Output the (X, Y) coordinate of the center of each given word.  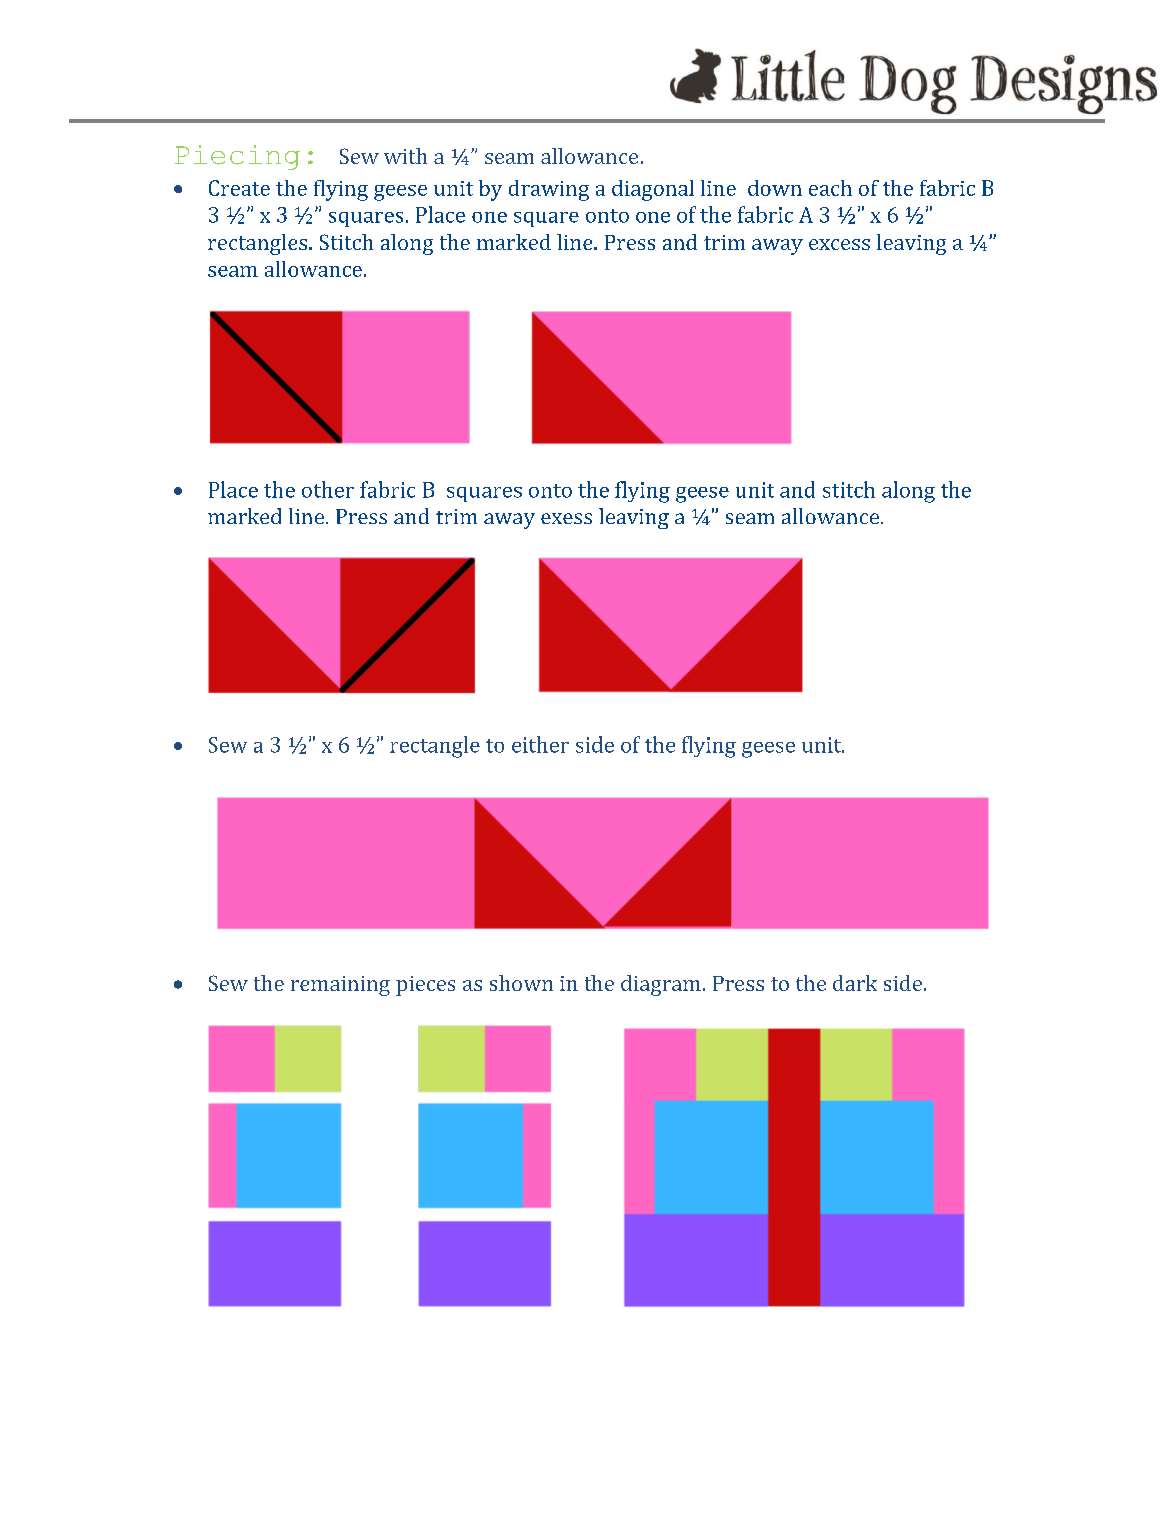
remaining (340, 986)
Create (239, 188)
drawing (549, 190)
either (540, 744)
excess (839, 244)
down (775, 188)
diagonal (653, 190)
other (328, 489)
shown (521, 983)
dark (855, 983)
